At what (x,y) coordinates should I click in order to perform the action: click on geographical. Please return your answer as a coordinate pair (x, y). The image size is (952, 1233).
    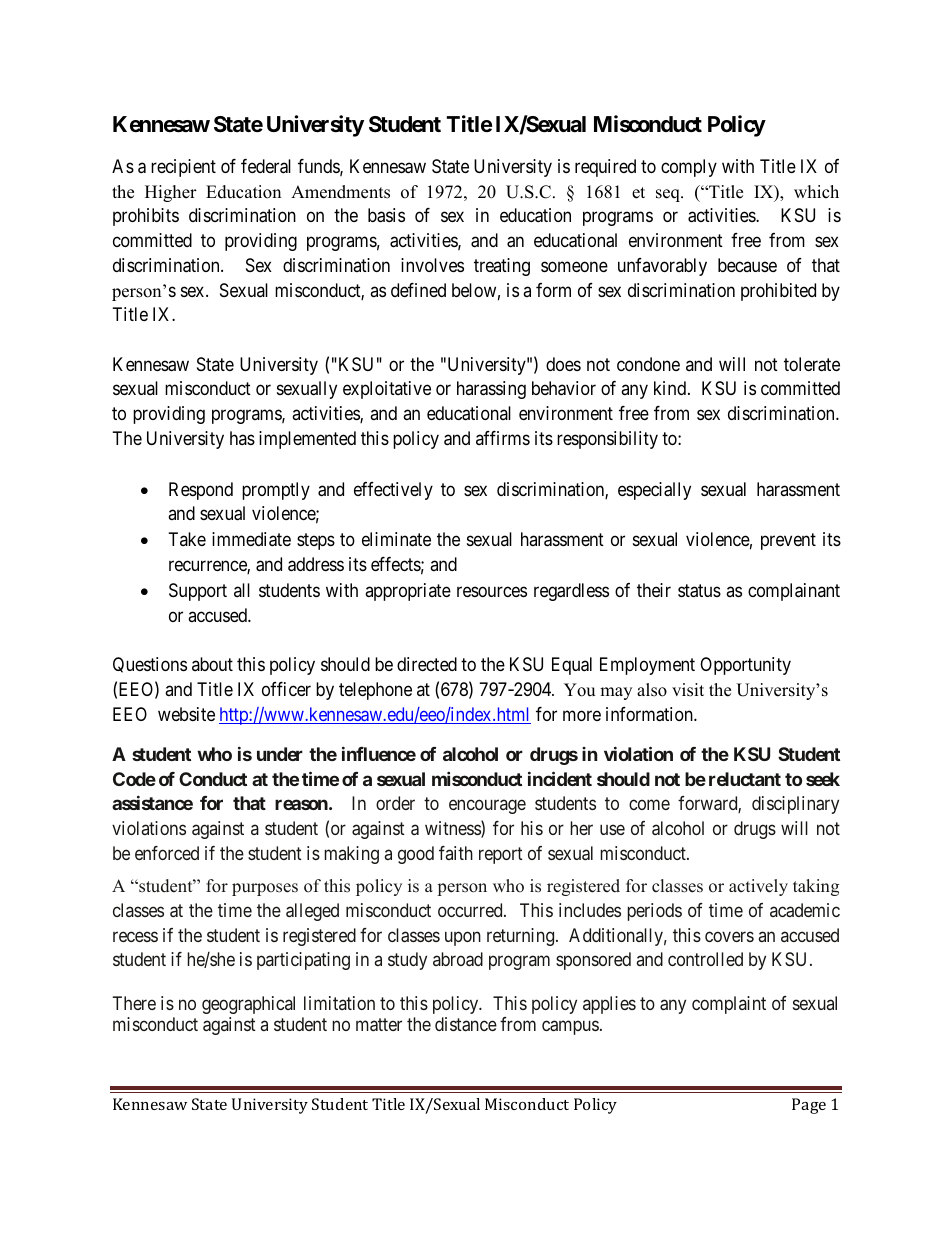
    Looking at the image, I should click on (248, 1005).
